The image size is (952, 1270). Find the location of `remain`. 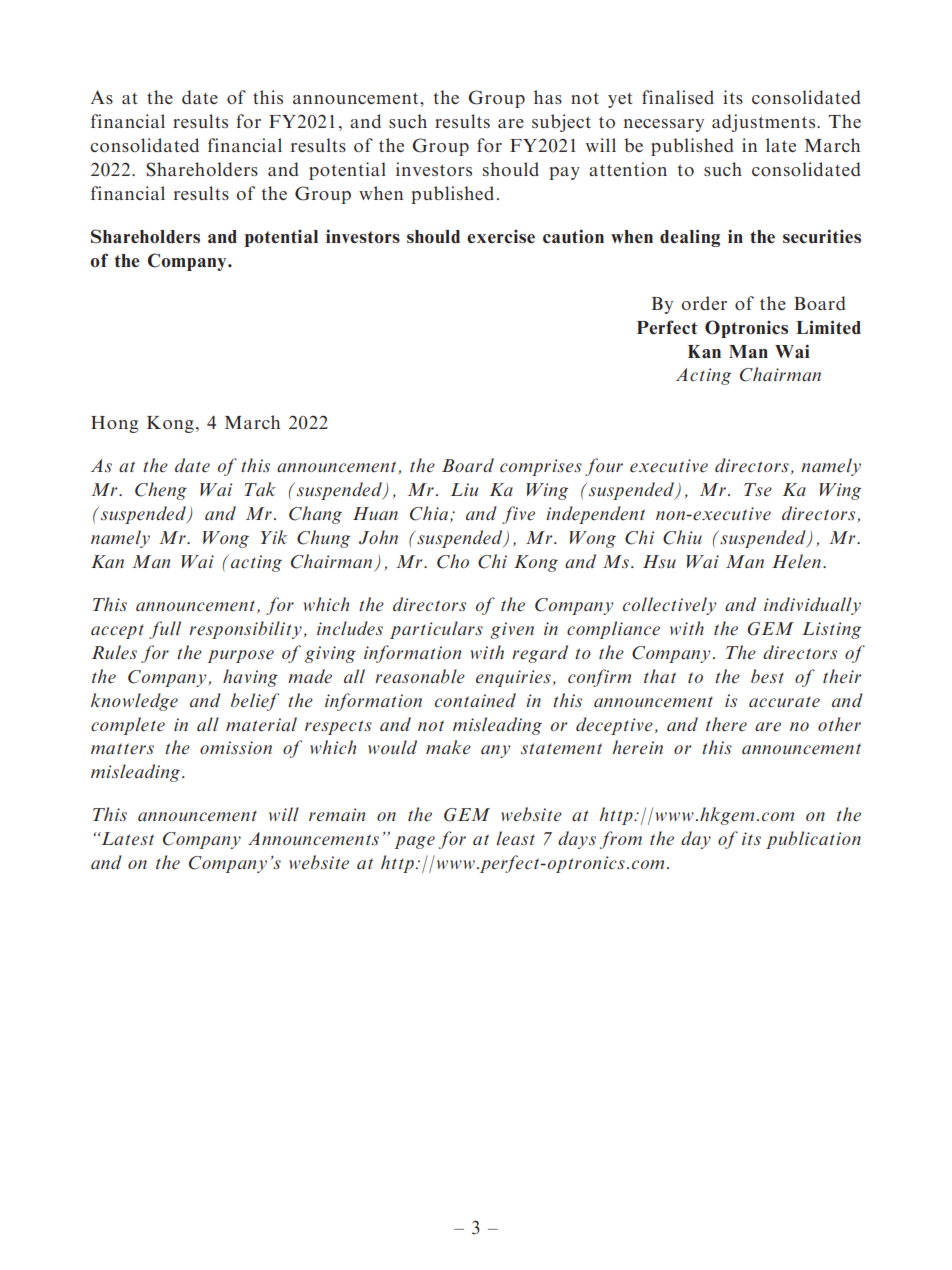

remain is located at coordinates (337, 815).
